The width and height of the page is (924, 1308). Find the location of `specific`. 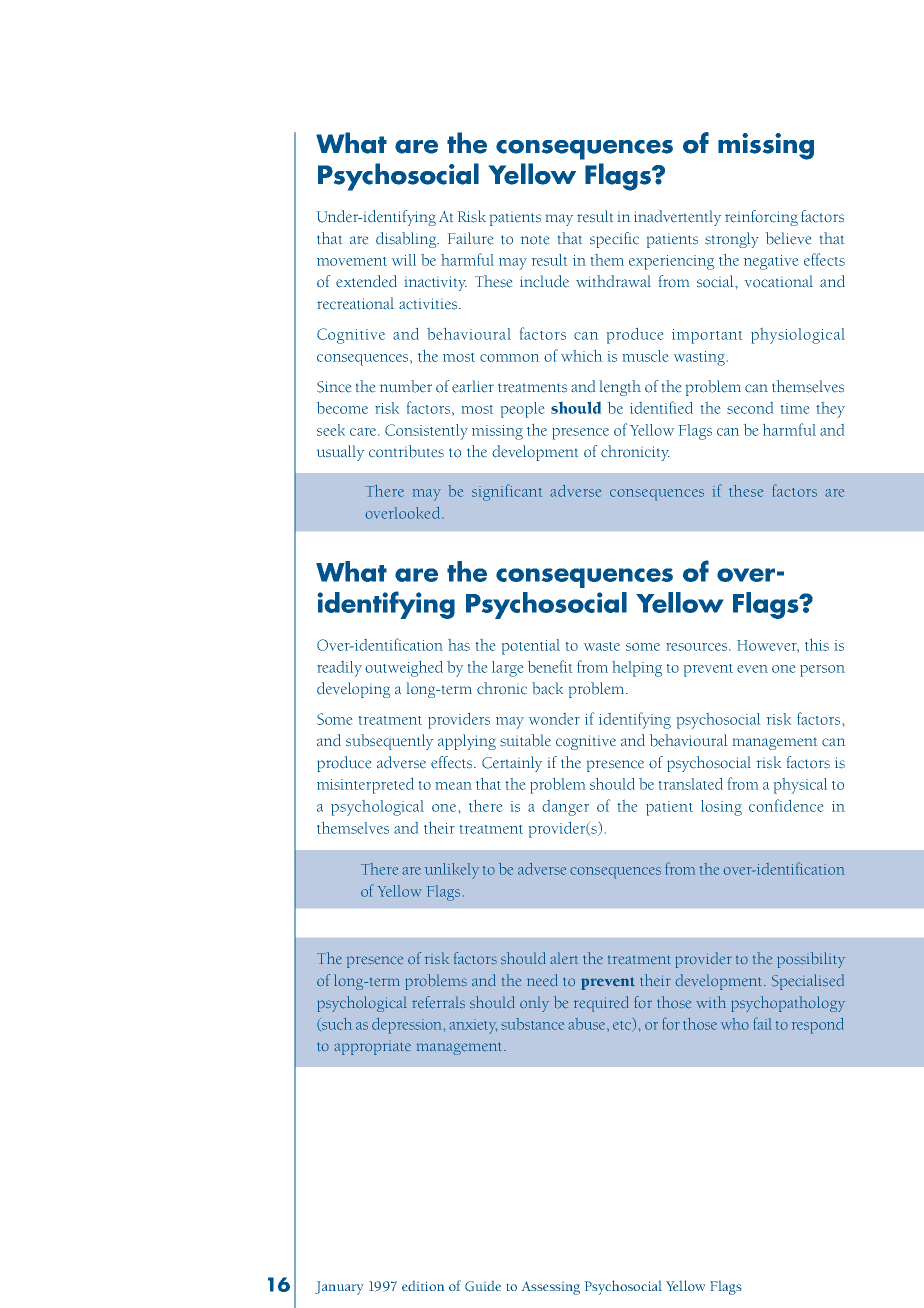

specific is located at coordinates (614, 240).
